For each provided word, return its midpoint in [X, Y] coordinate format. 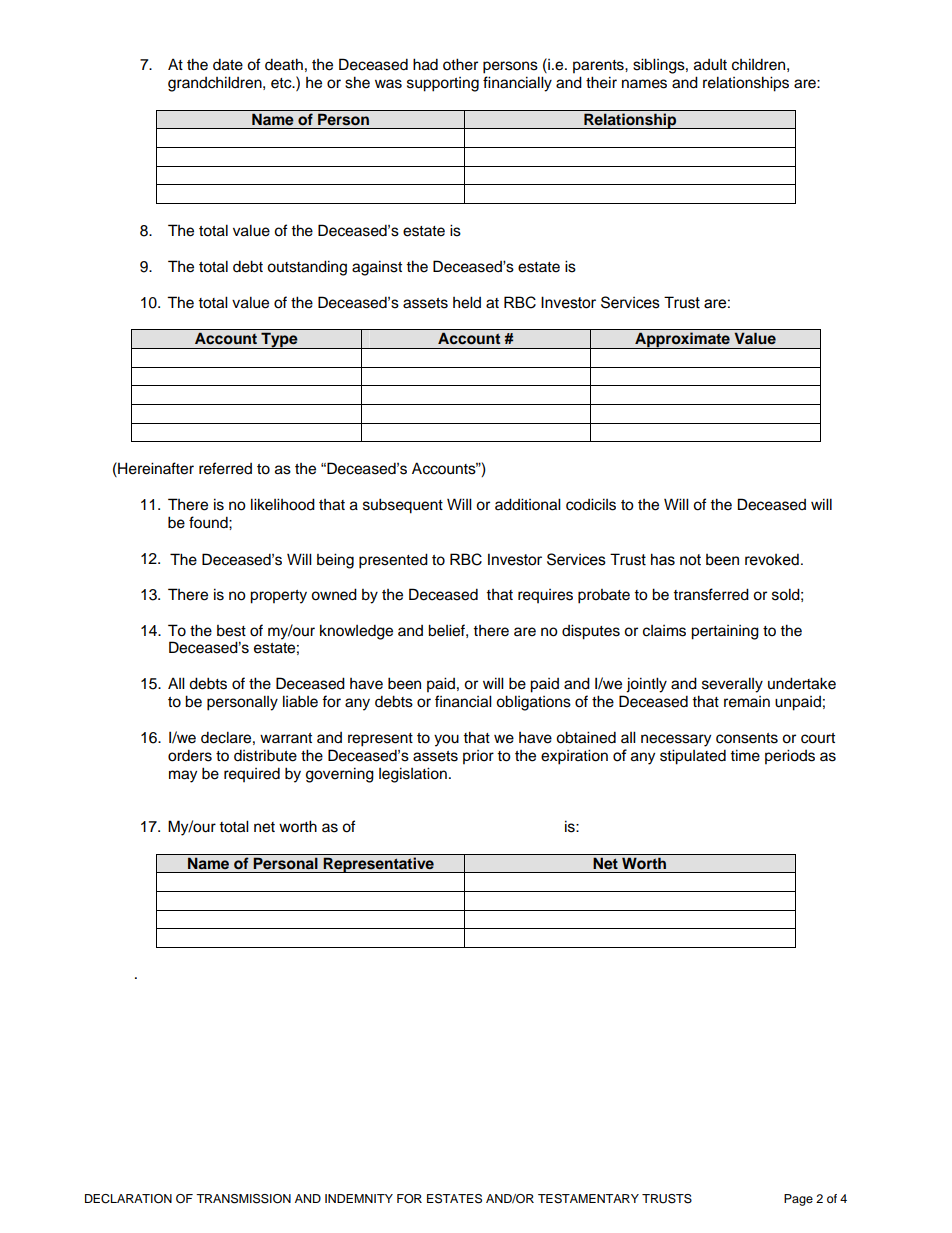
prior [478, 757]
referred [225, 468]
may [183, 776]
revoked [772, 559]
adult [710, 65]
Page [798, 1200]
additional [528, 504]
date [228, 64]
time [745, 755]
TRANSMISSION [243, 1199]
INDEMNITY [359, 1198]
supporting [443, 84]
